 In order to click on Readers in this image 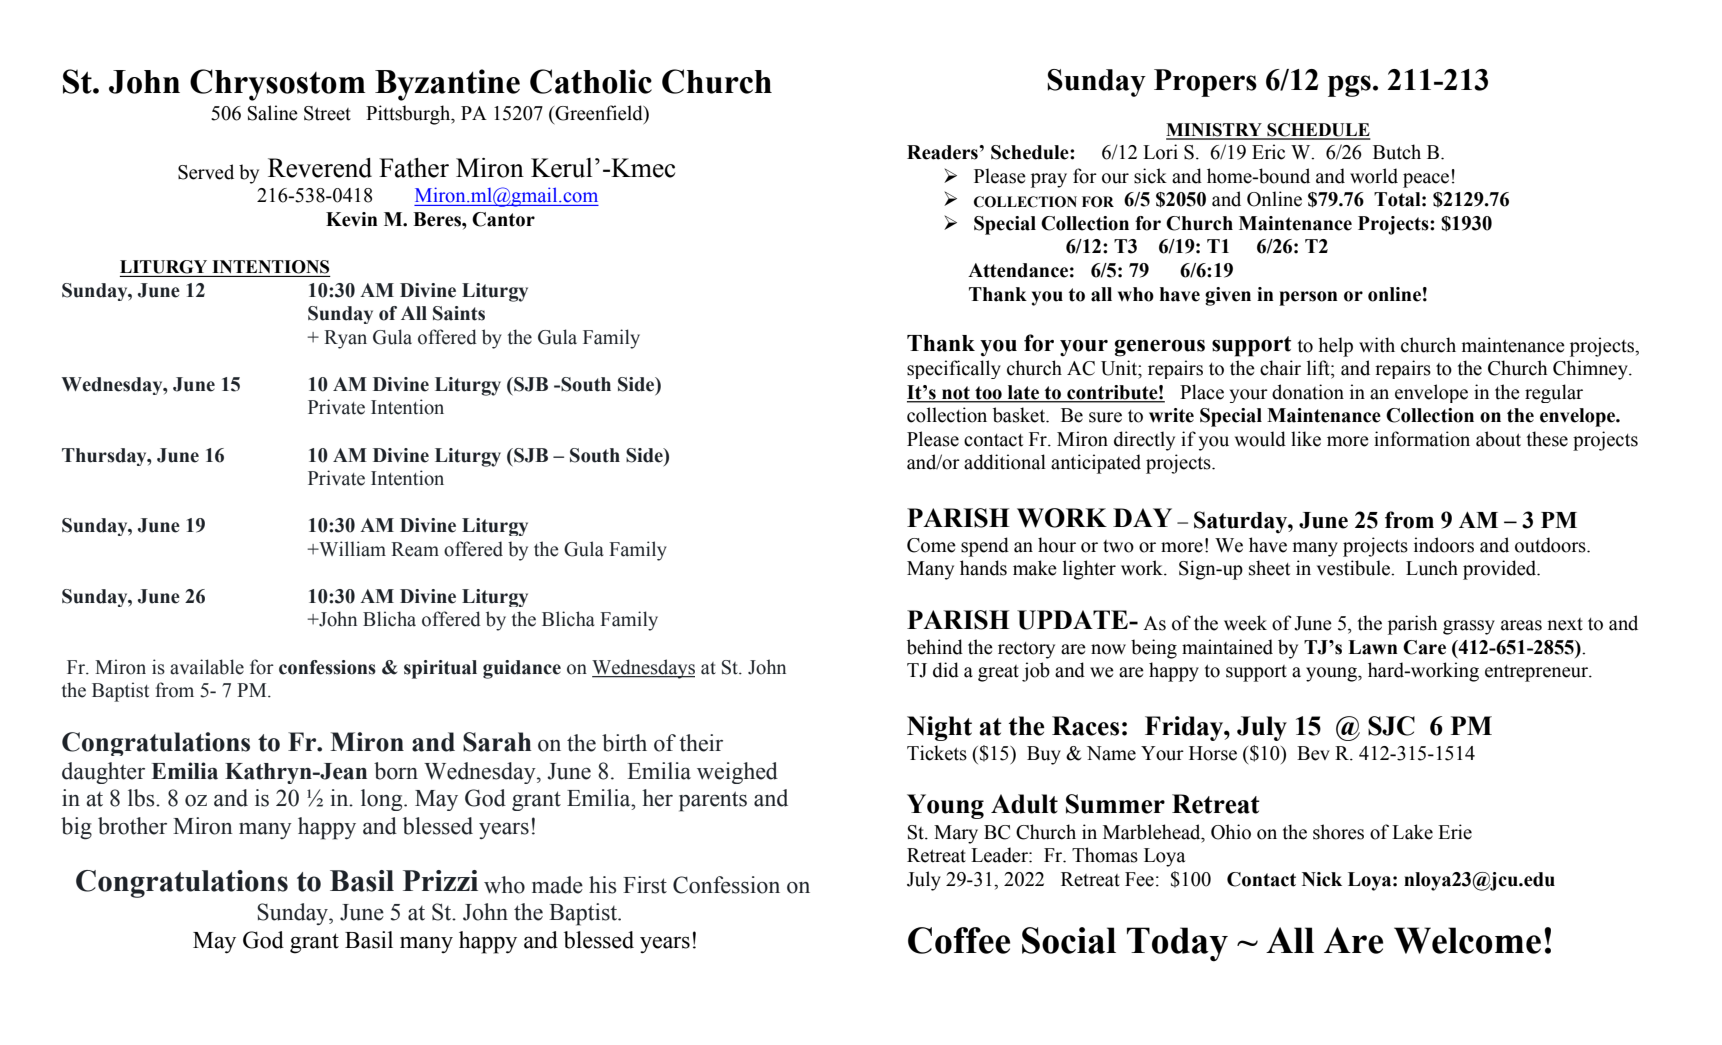, I will do `click(943, 152)`.
